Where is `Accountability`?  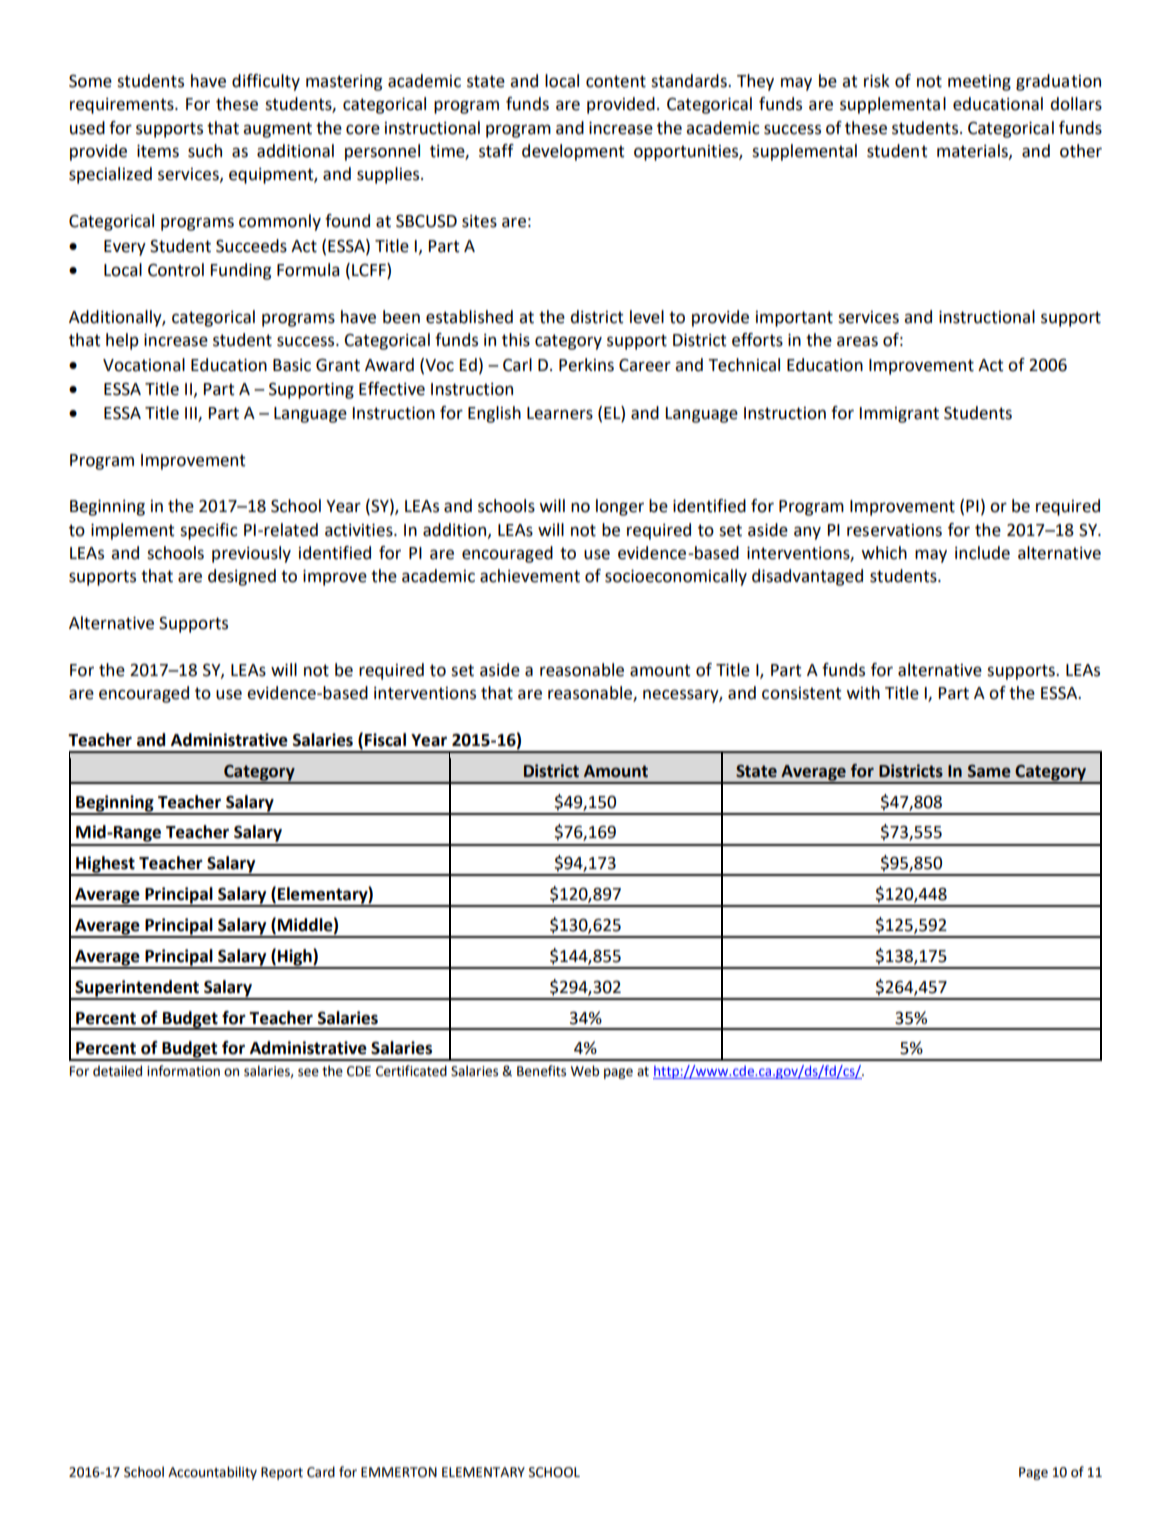 Accountability is located at coordinates (212, 1473).
